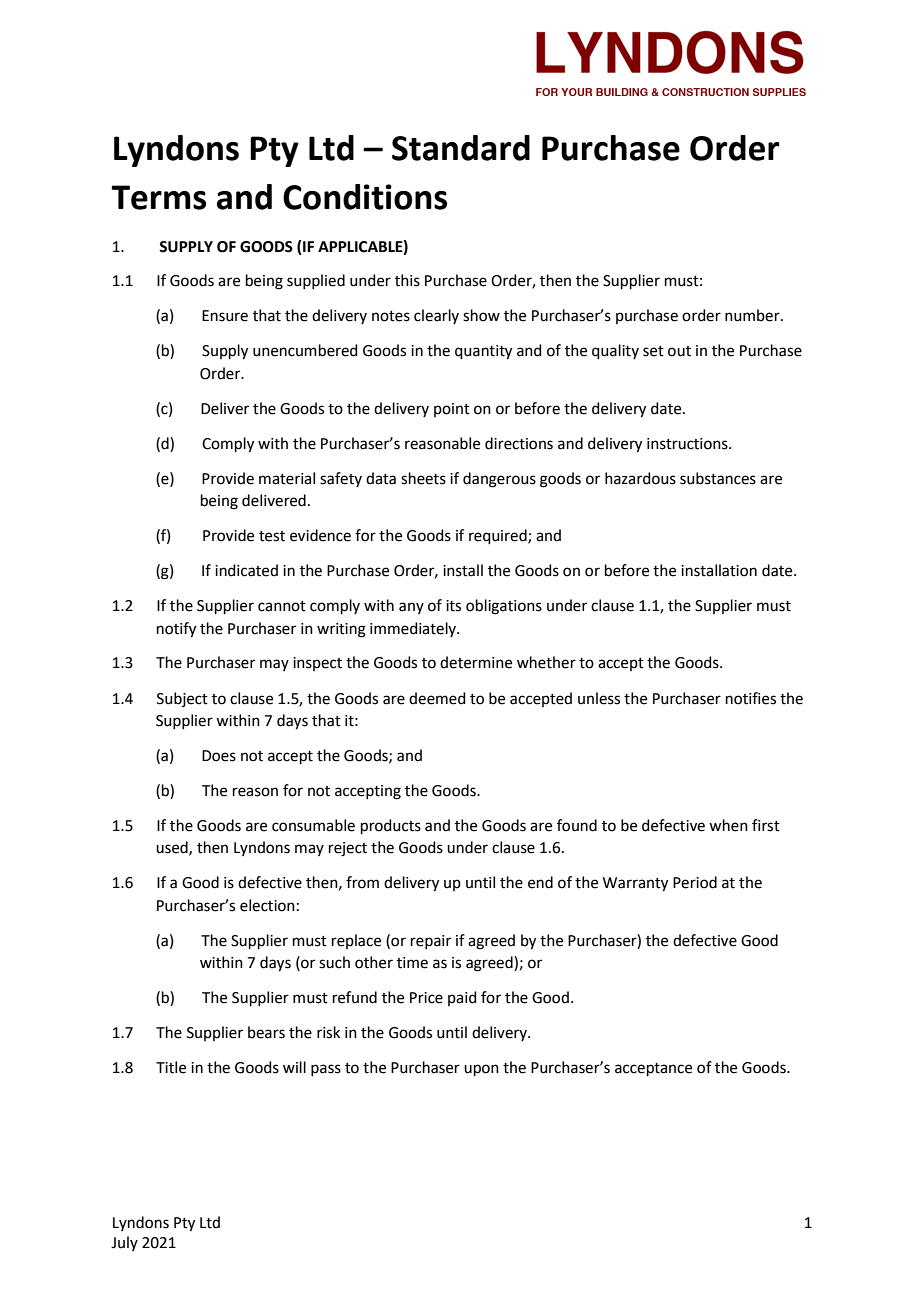 The image size is (924, 1308). What do you see at coordinates (437, 698) in the image?
I see `deemed` at bounding box center [437, 698].
